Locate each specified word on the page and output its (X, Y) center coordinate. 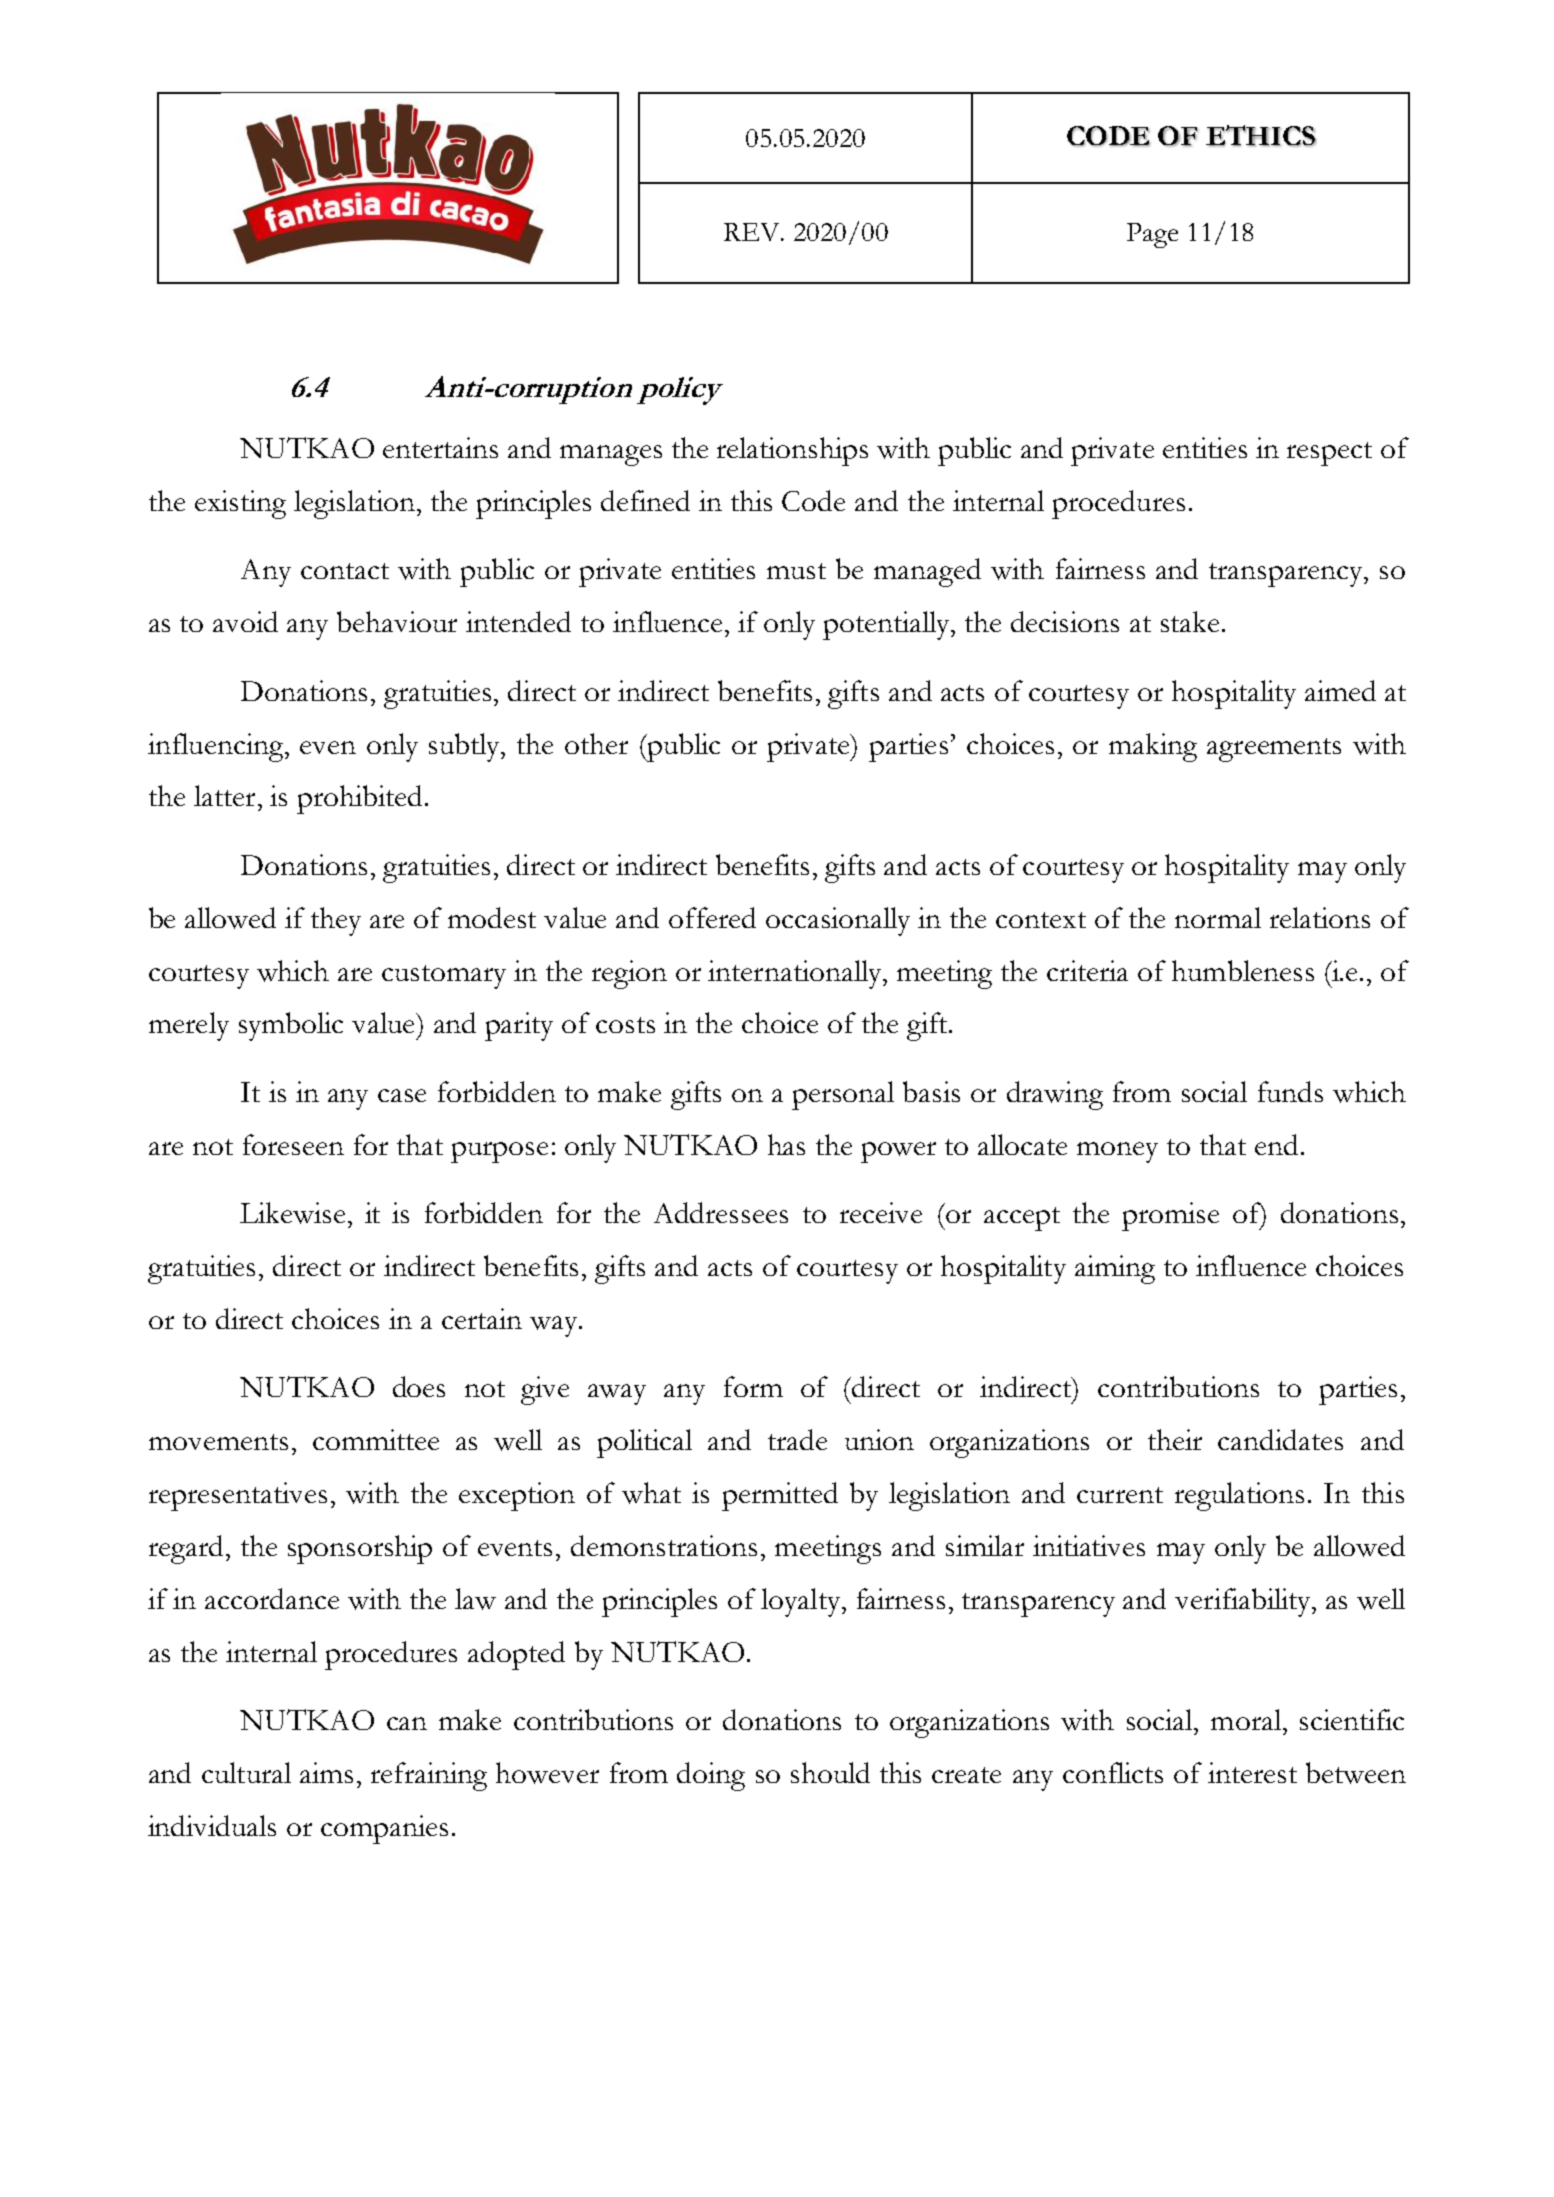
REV (753, 232)
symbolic (291, 1026)
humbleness (1243, 970)
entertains (440, 447)
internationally (796, 974)
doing (711, 1776)
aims (326, 1772)
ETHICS (1261, 136)
